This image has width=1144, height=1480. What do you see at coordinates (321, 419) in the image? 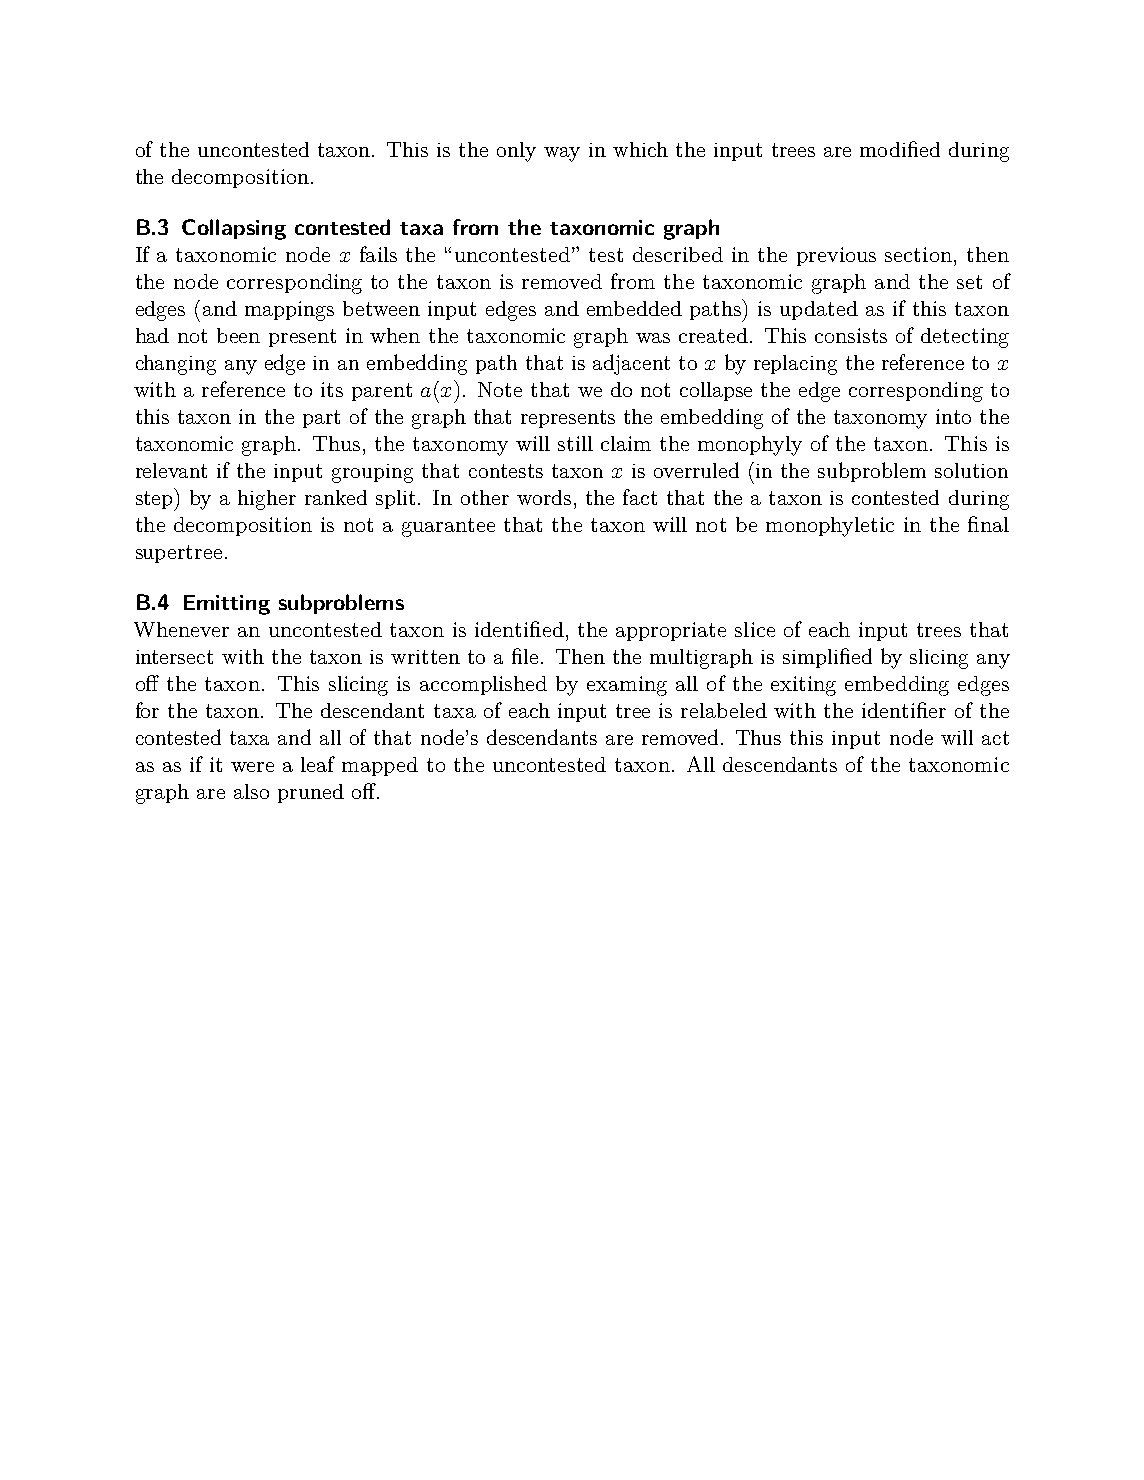
I see `part` at bounding box center [321, 419].
